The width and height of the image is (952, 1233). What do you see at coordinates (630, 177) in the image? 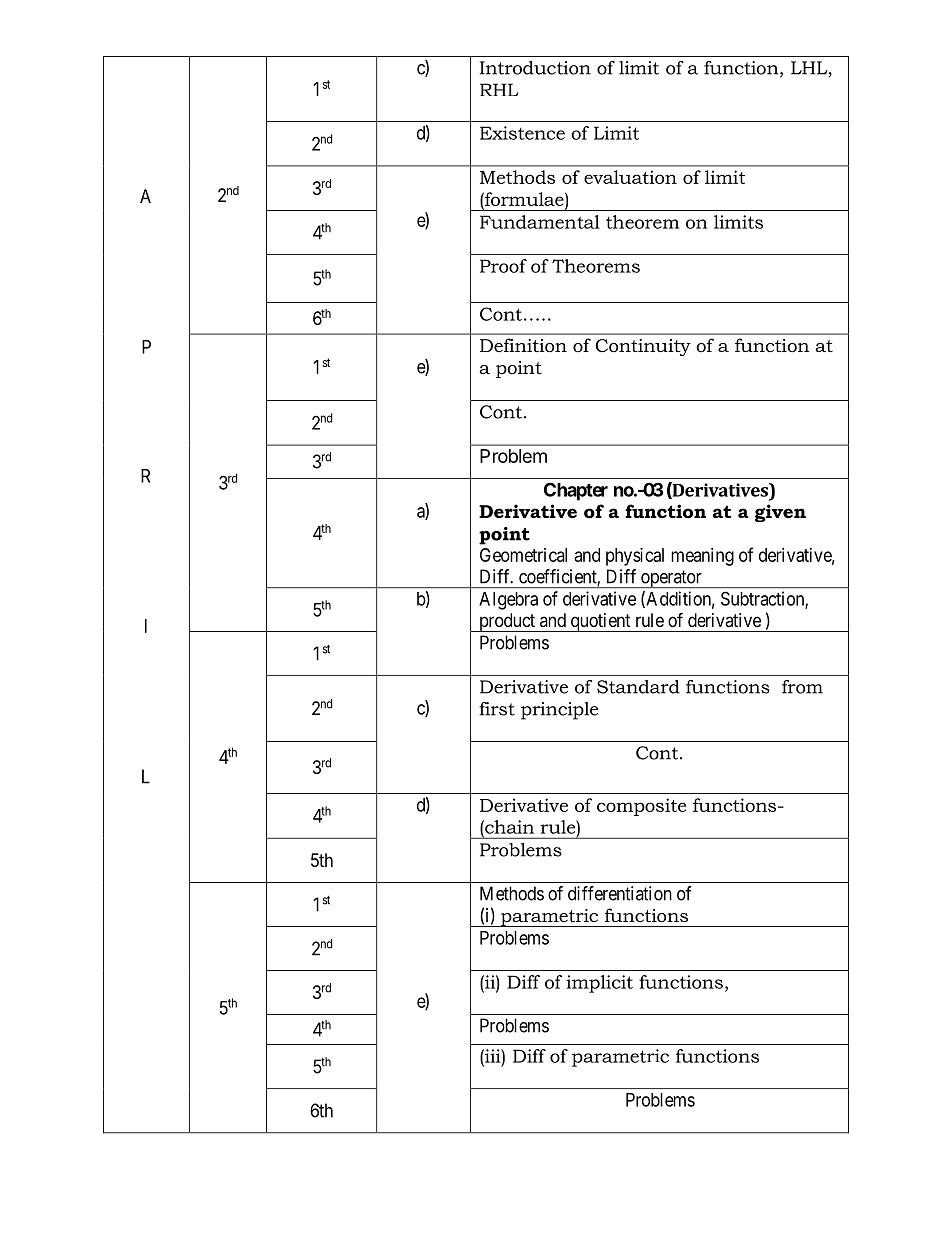
I see `evaluation` at bounding box center [630, 177].
